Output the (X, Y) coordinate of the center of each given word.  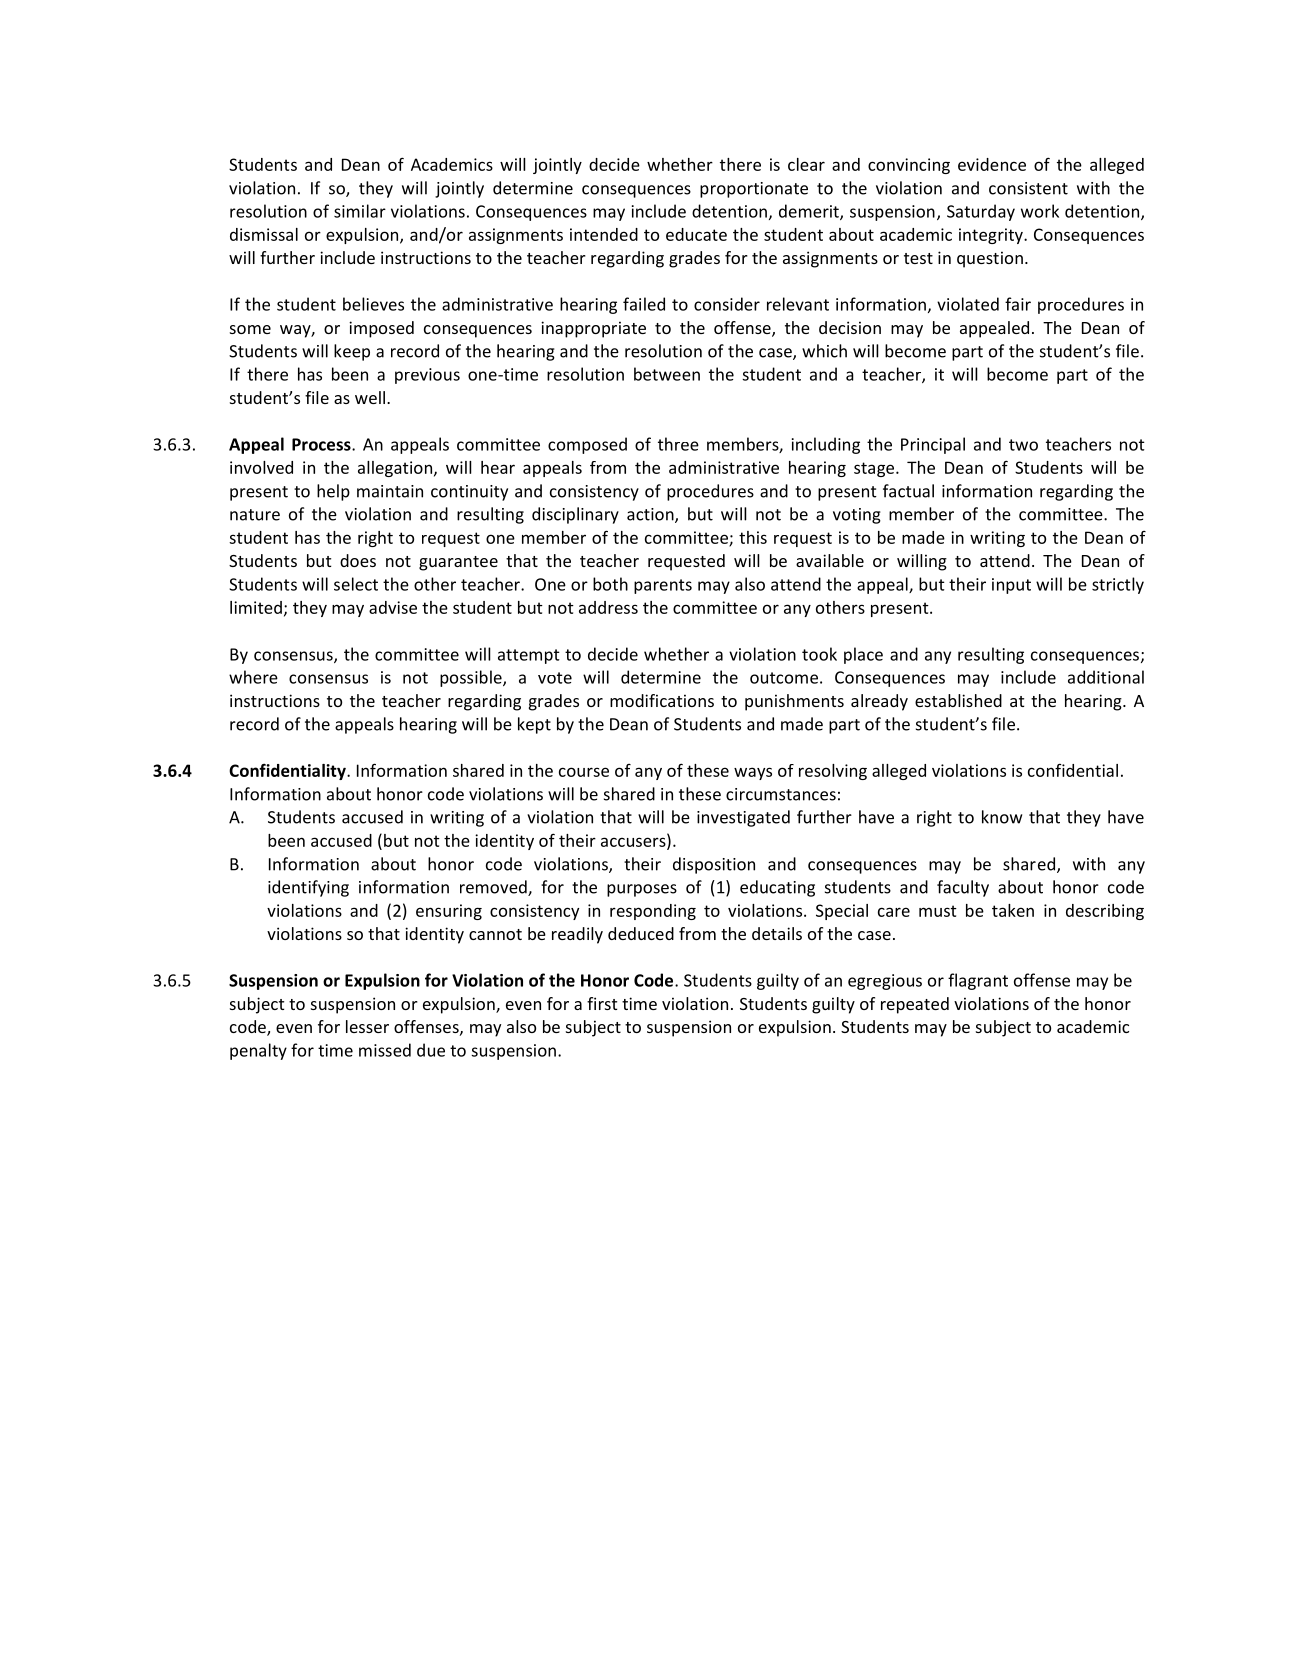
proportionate (754, 190)
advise (393, 607)
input (1011, 586)
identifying (308, 888)
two (1023, 445)
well (370, 397)
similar (360, 211)
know (1002, 817)
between (667, 374)
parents (663, 586)
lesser (367, 1026)
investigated (743, 818)
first (602, 1003)
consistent (1028, 188)
